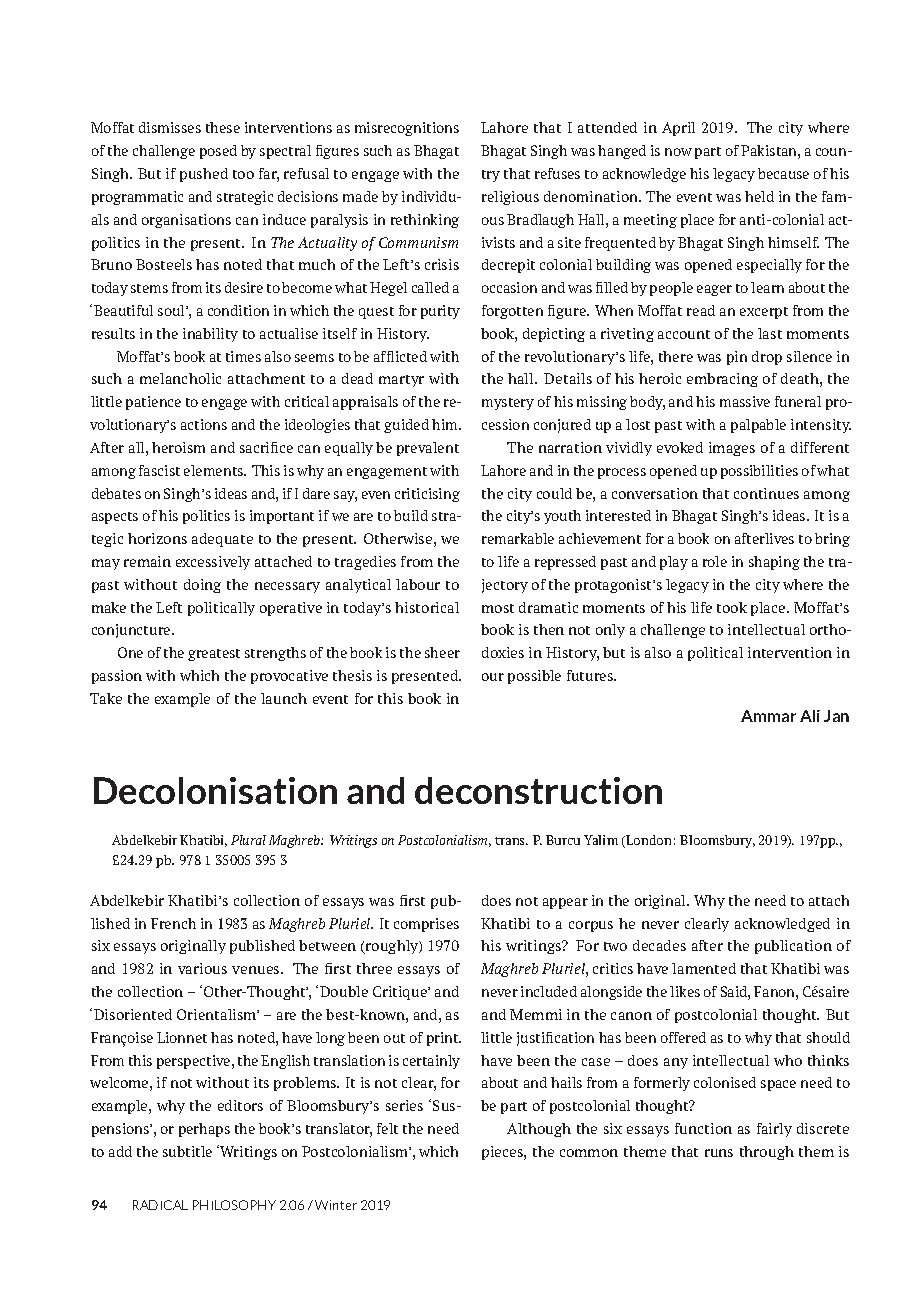 This screenshot has width=924, height=1315. What do you see at coordinates (204, 175) in the screenshot?
I see `pushed` at bounding box center [204, 175].
